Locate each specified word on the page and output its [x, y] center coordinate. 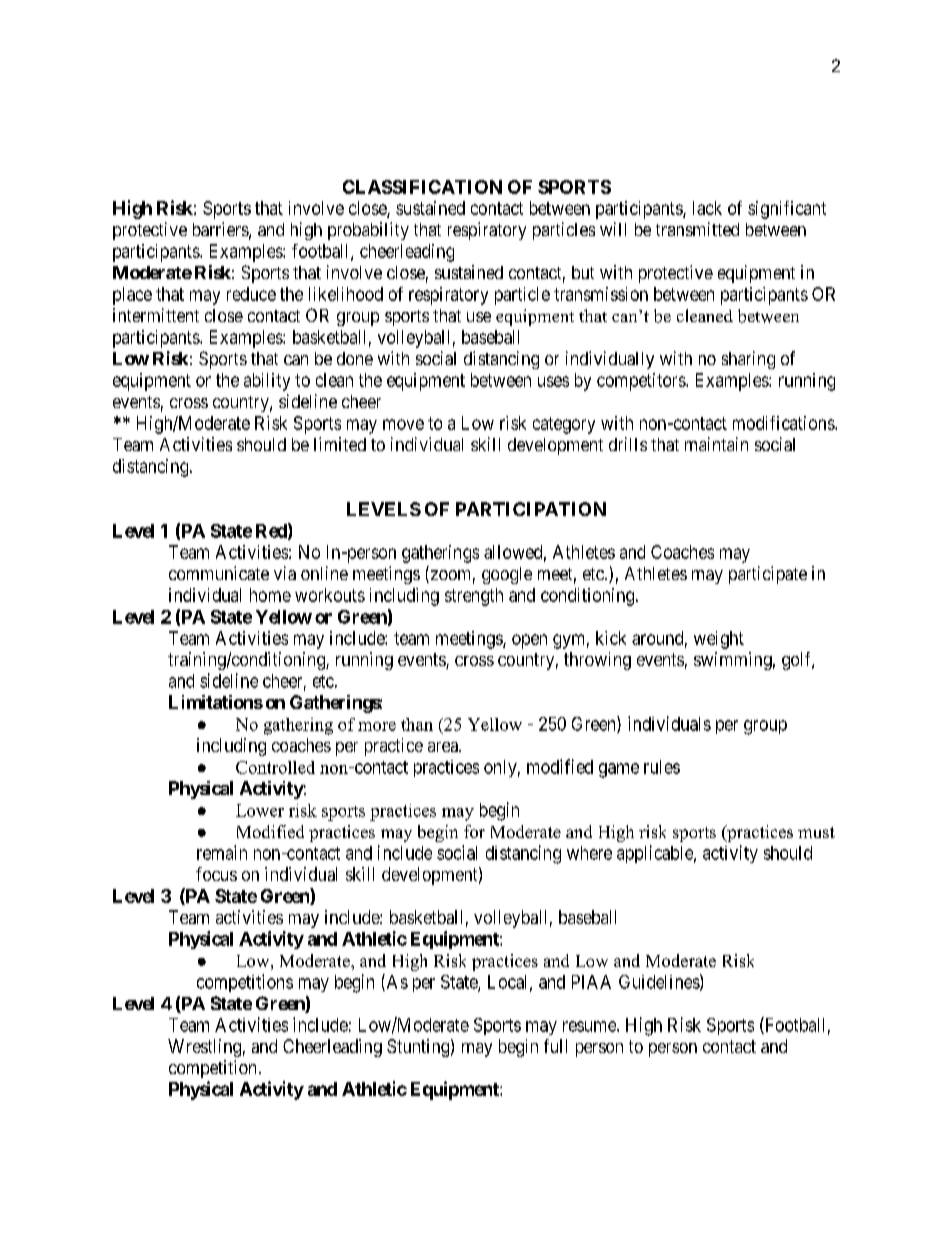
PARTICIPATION [531, 509]
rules [662, 767]
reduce [251, 294]
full [555, 1046]
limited [340, 444]
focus [216, 874]
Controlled [275, 767]
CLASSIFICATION [422, 187]
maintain [716, 444]
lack [707, 208]
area [444, 747]
